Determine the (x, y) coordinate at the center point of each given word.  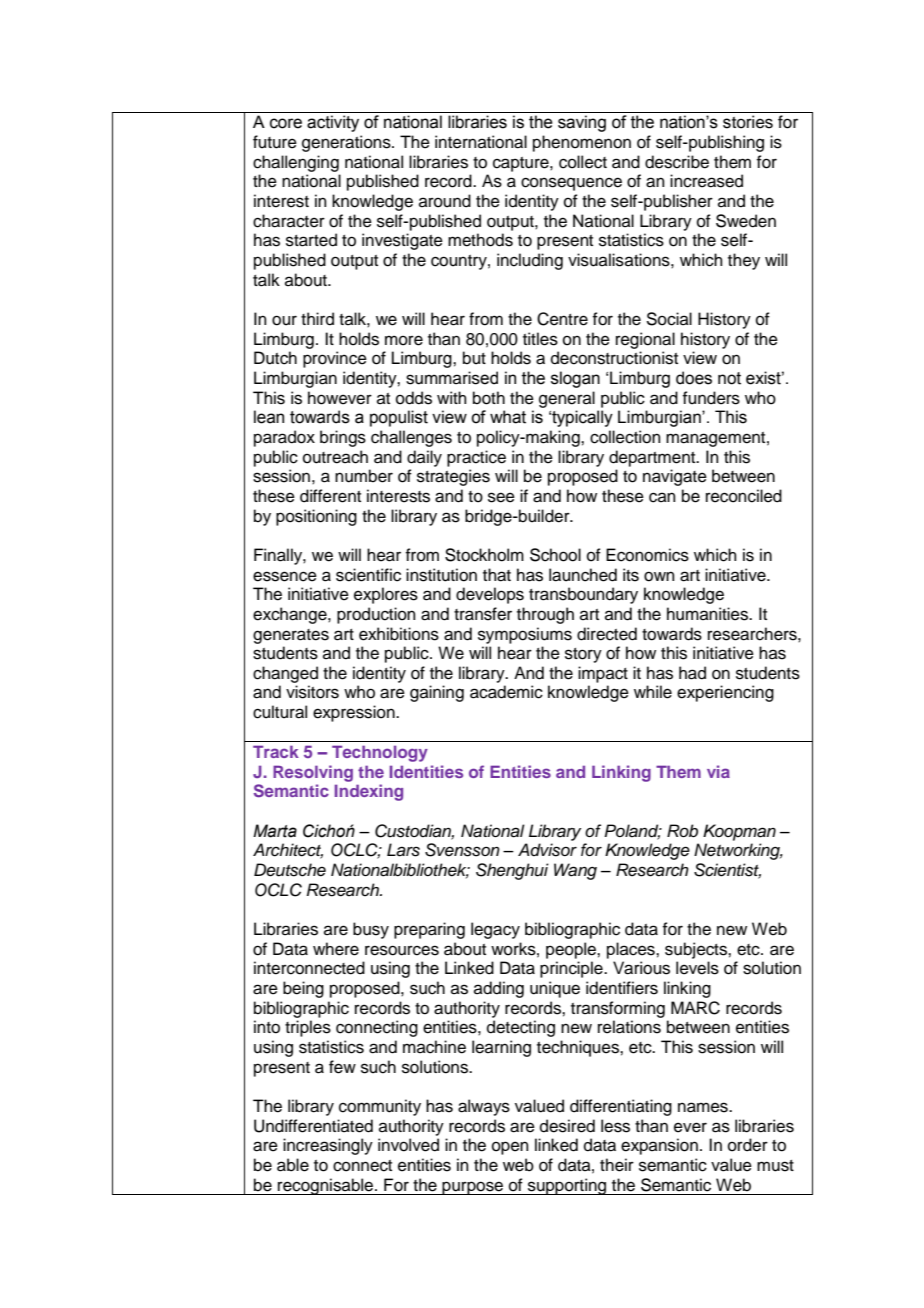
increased (706, 181)
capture (522, 164)
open (510, 1148)
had (692, 673)
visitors (312, 692)
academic (506, 692)
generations (347, 143)
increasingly (328, 1146)
